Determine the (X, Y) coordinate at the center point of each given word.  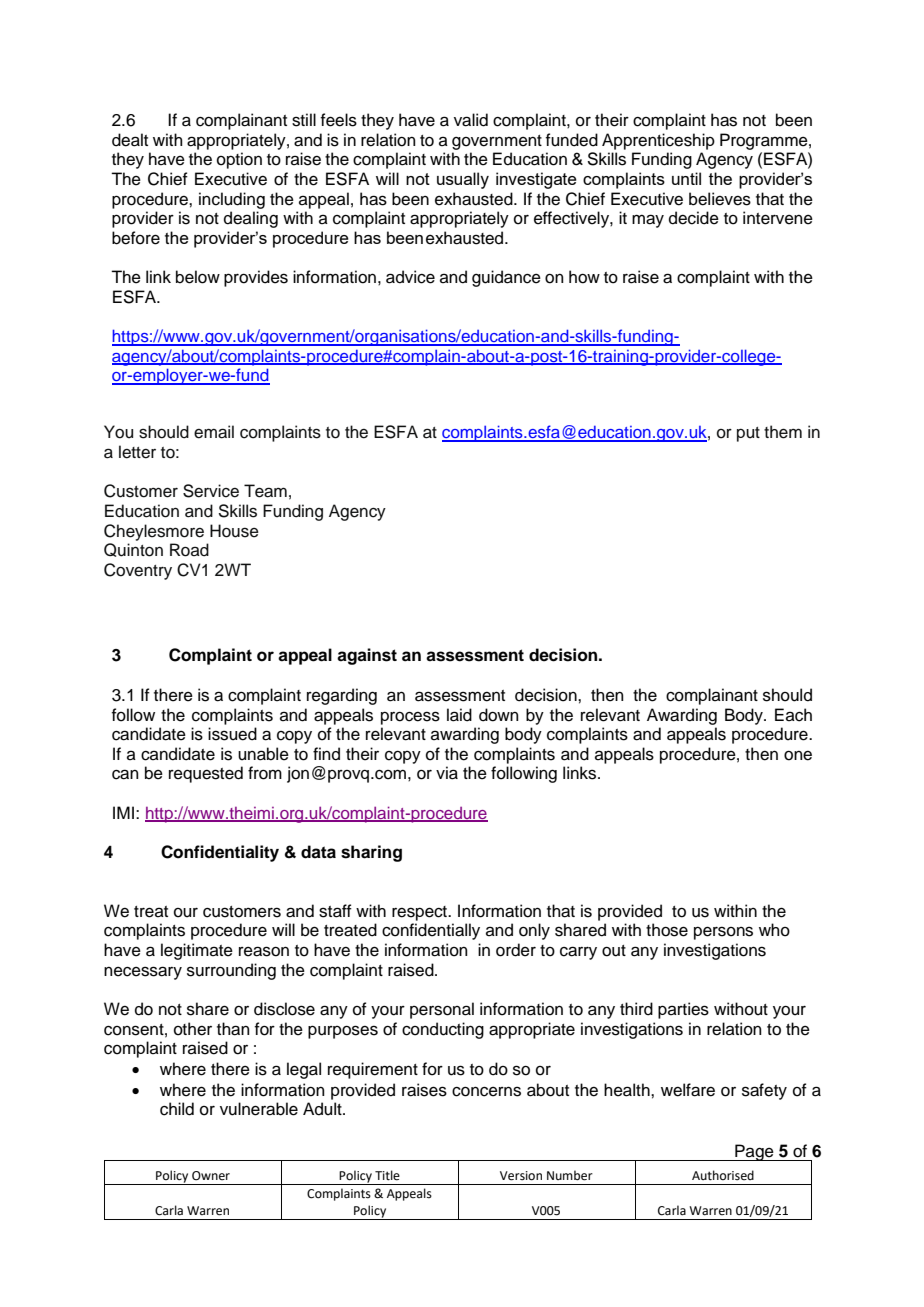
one (798, 755)
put (748, 434)
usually (463, 180)
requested (206, 774)
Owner (211, 1176)
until (686, 178)
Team (265, 491)
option (239, 160)
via (447, 773)
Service (211, 491)
